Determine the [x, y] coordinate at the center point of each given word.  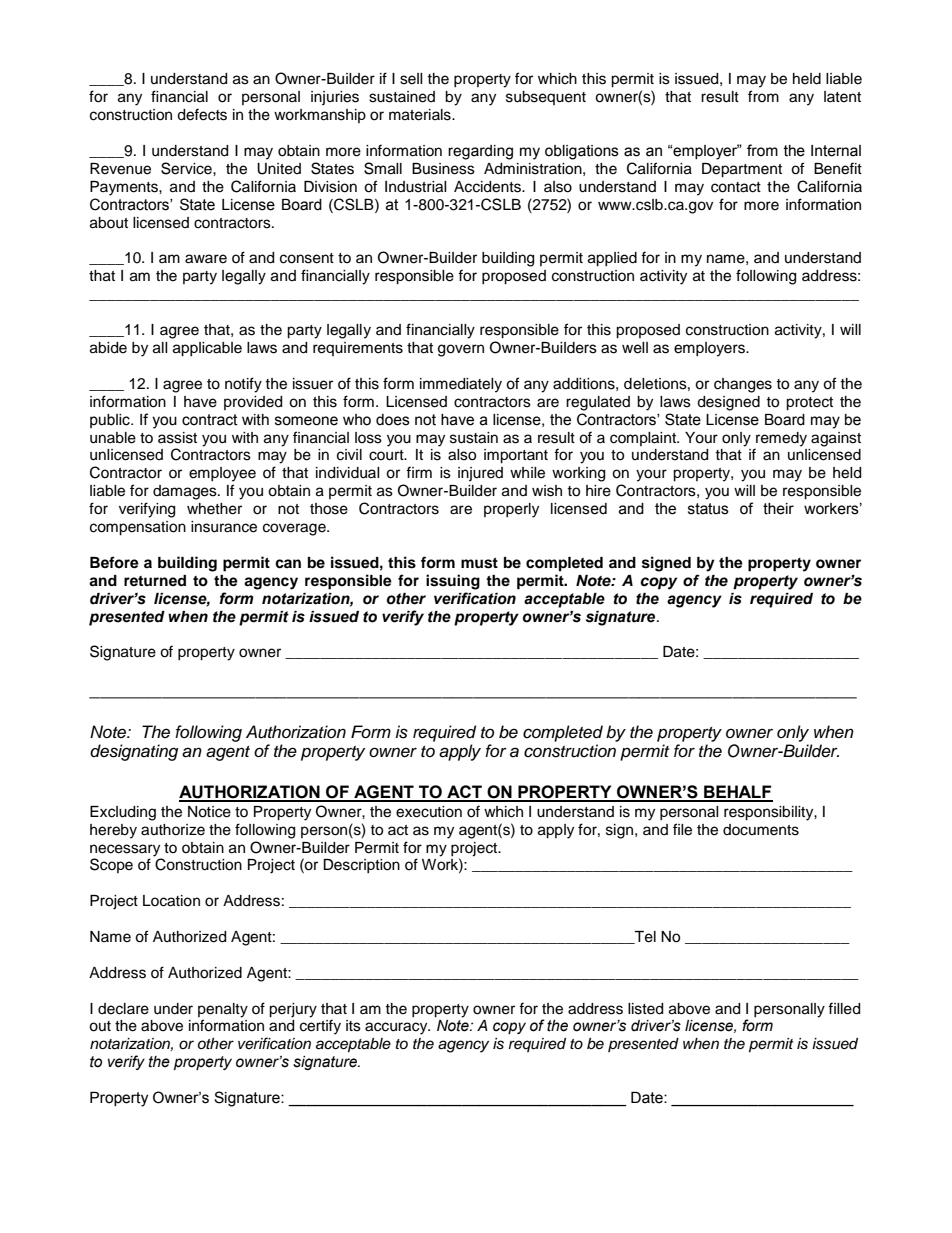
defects [202, 114]
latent [842, 97]
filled [844, 1008]
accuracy [397, 1028]
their [778, 509]
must [479, 563]
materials [421, 115]
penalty [223, 1010]
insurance [224, 527]
